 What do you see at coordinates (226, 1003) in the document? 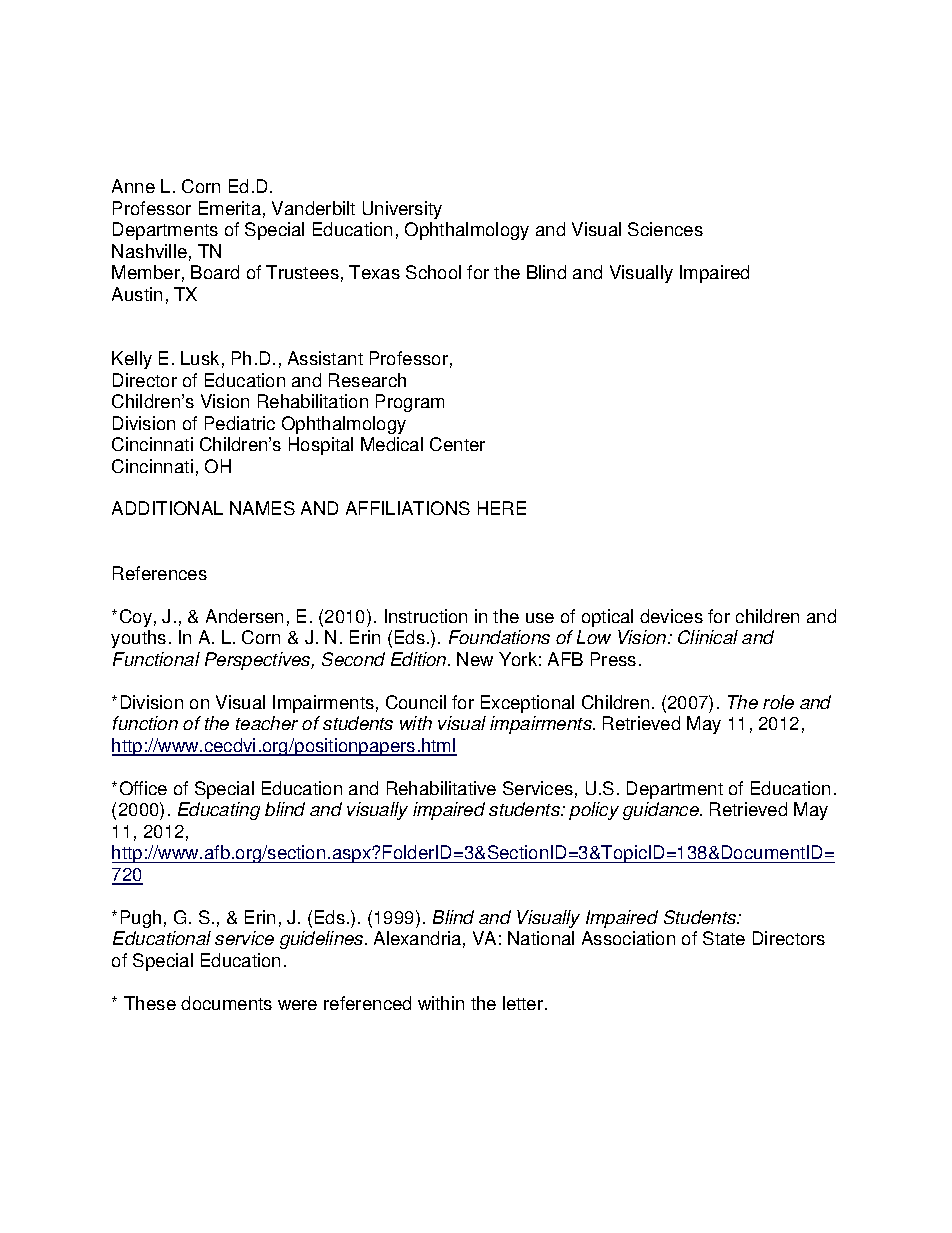
I see `documents` at bounding box center [226, 1003].
